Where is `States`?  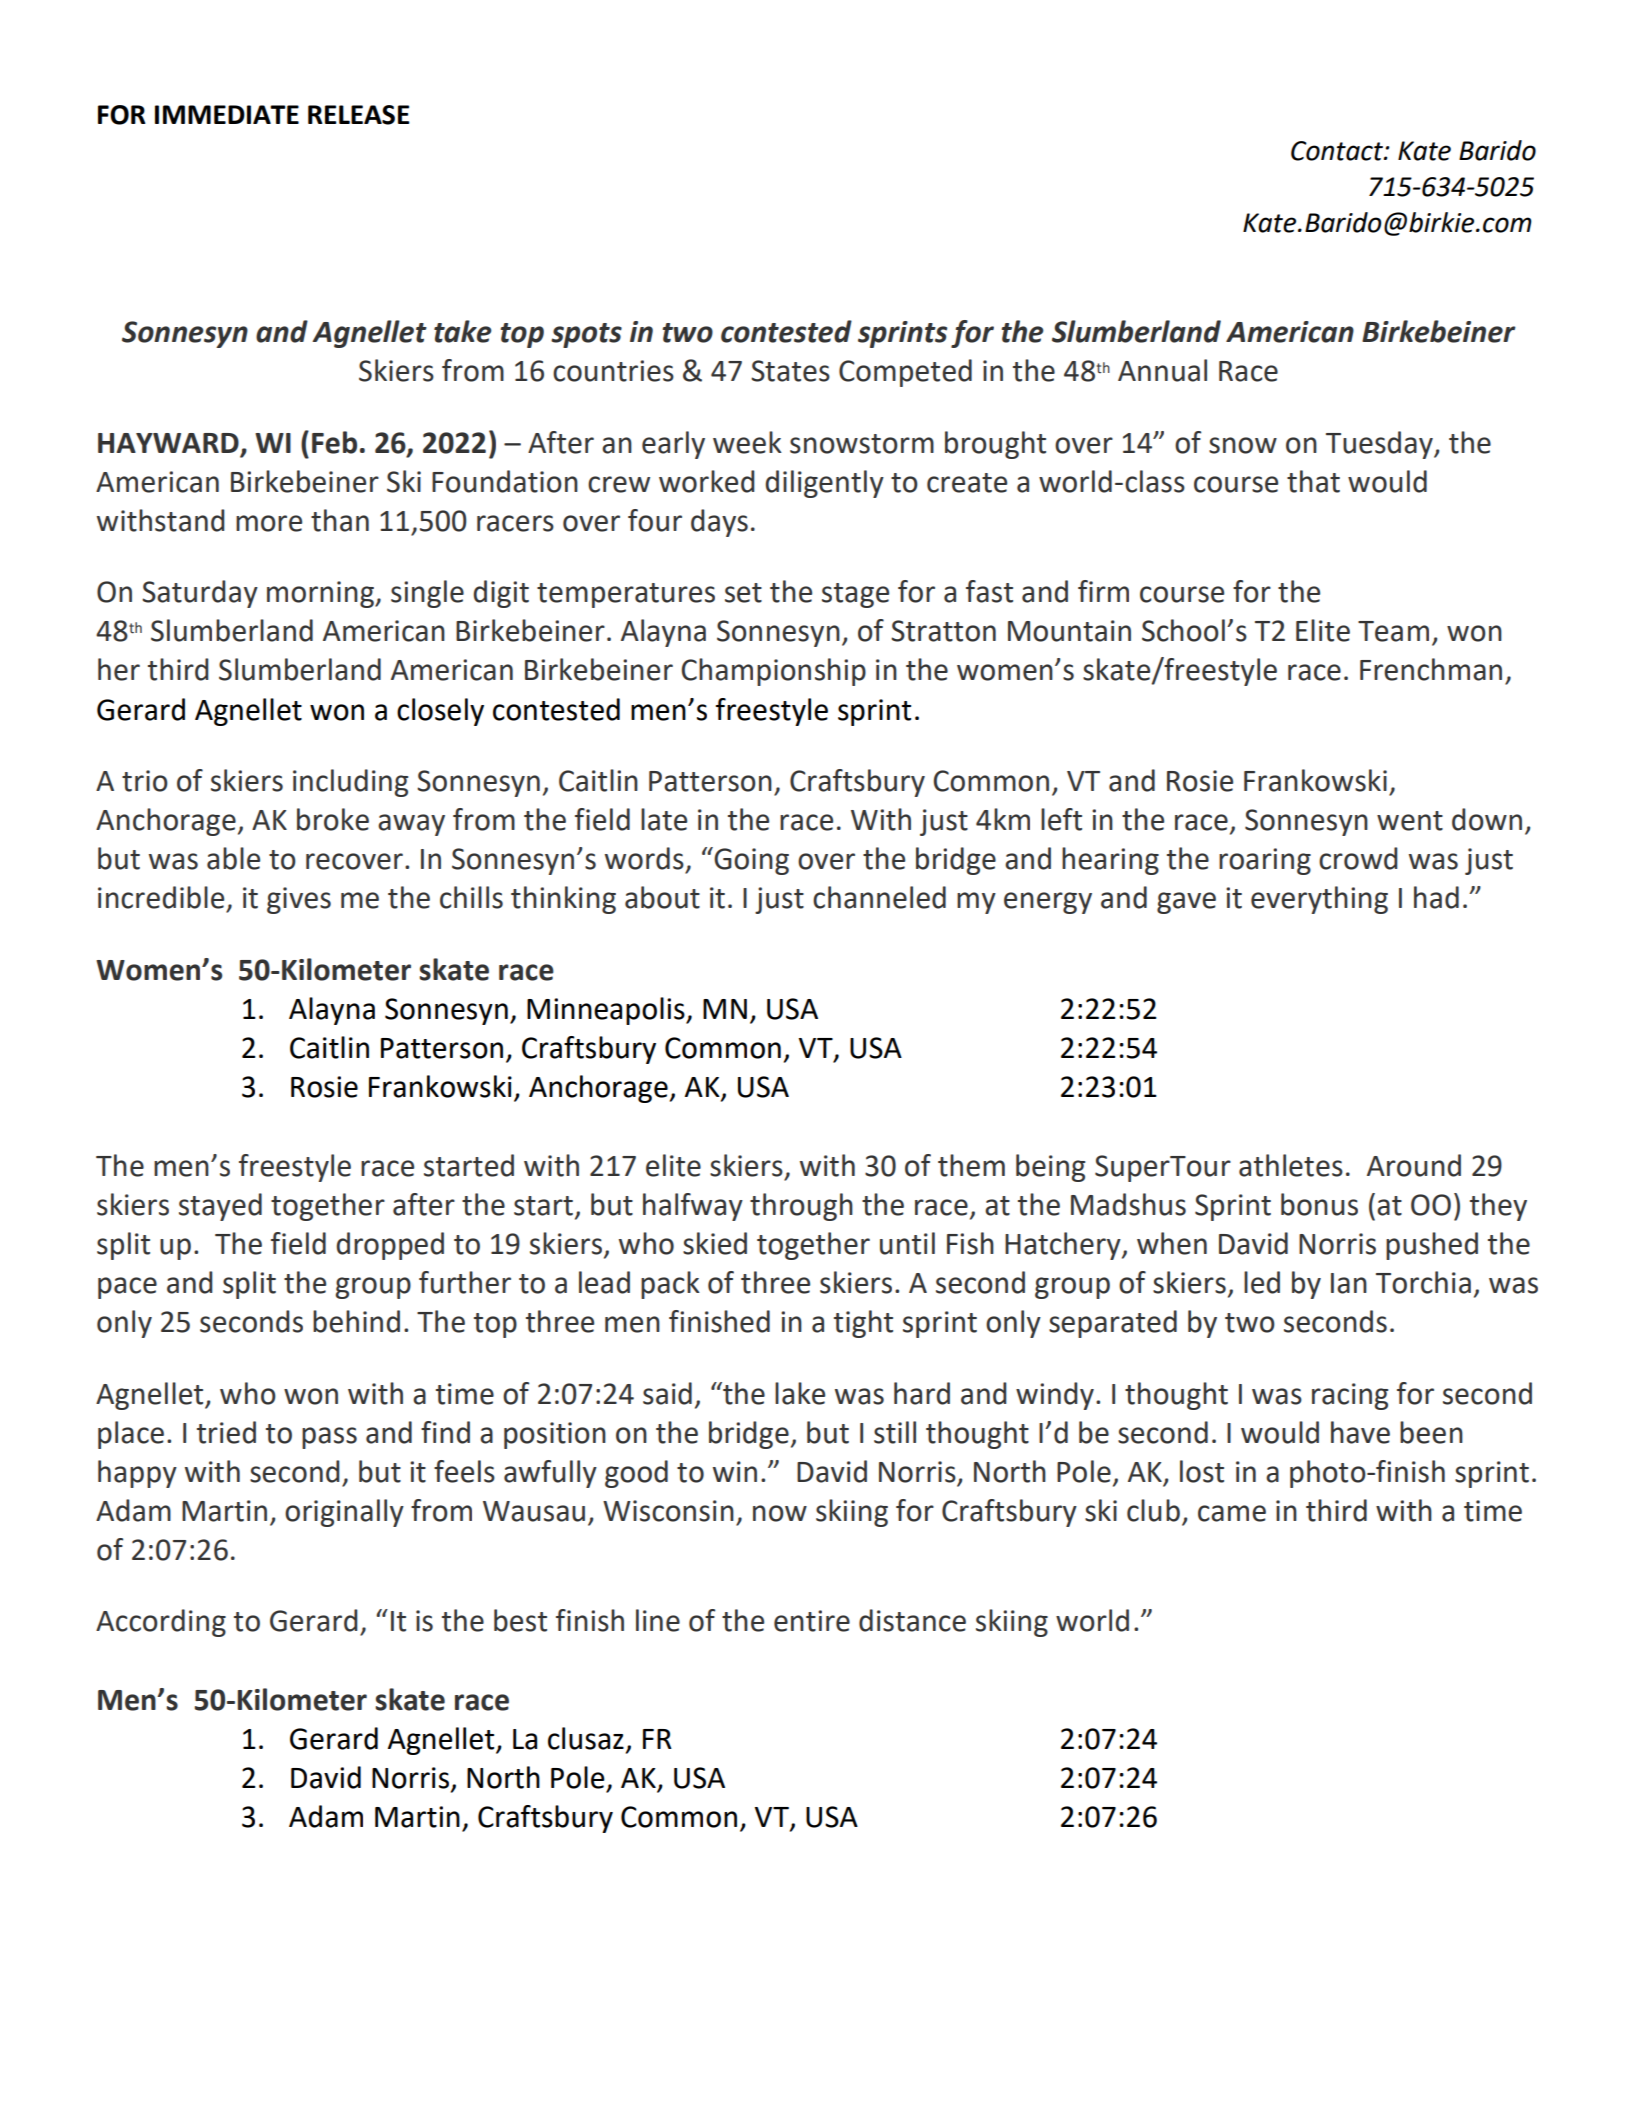 States is located at coordinates (790, 371).
